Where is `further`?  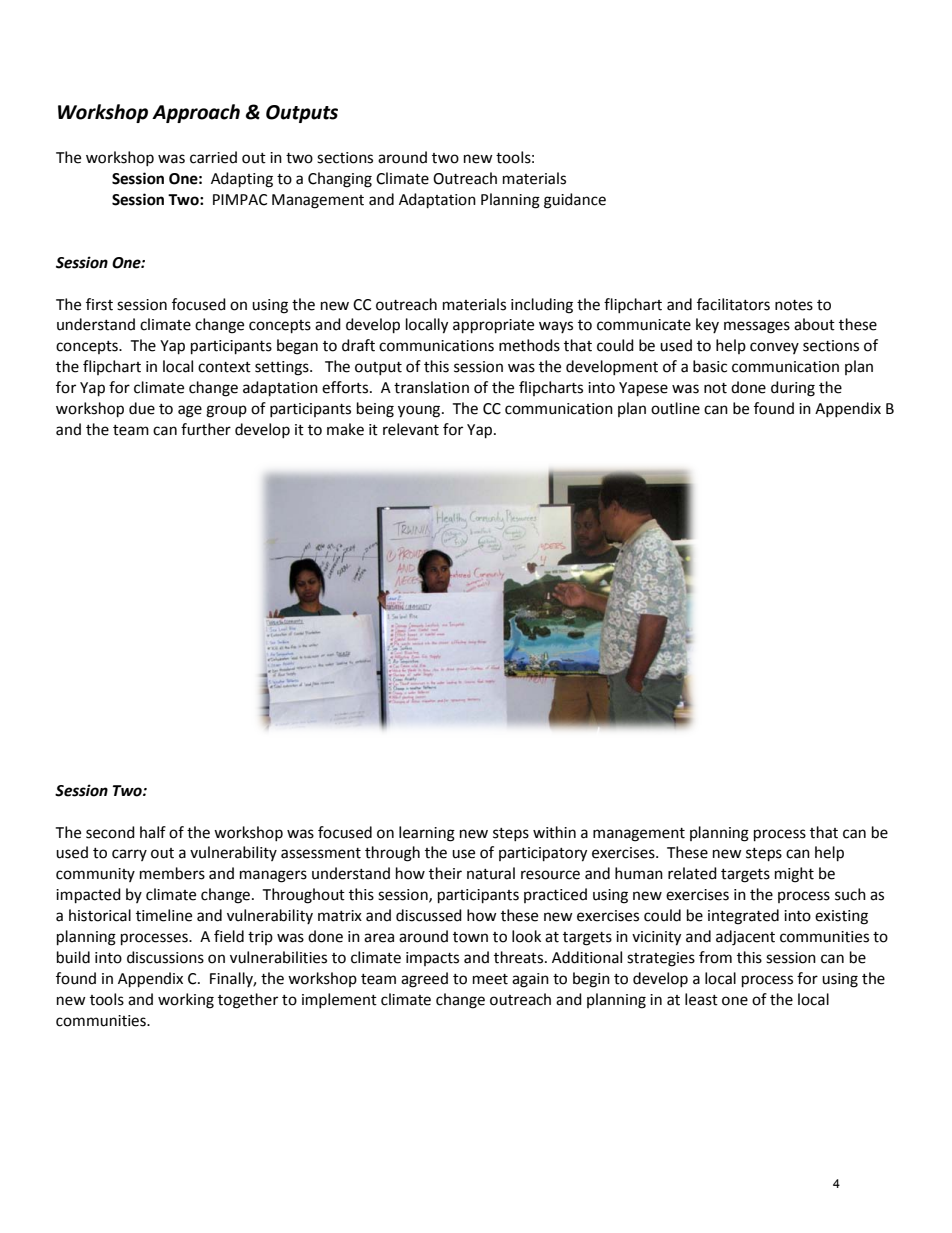
further is located at coordinates (206, 429).
